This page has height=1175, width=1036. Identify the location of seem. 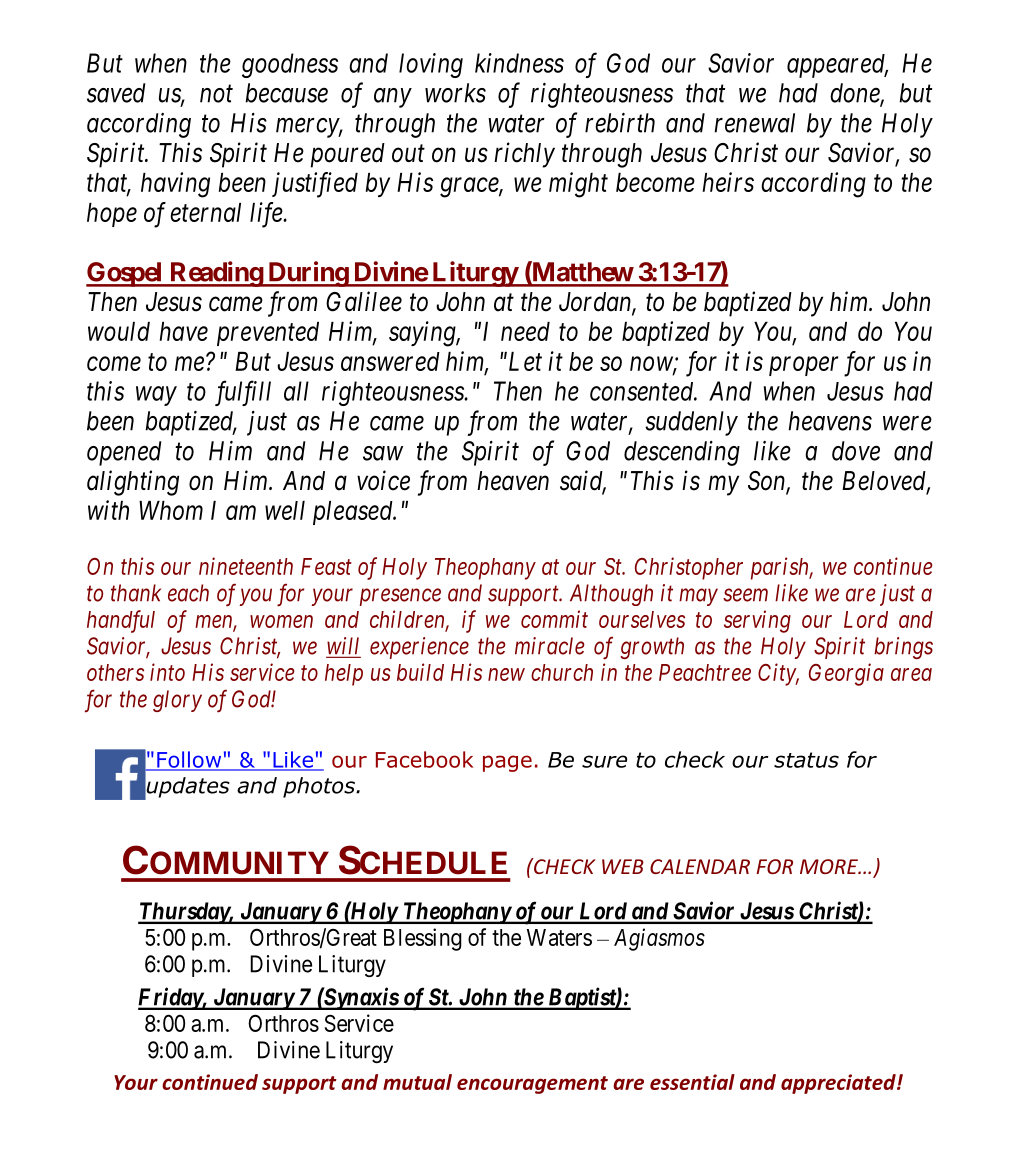
(745, 595).
